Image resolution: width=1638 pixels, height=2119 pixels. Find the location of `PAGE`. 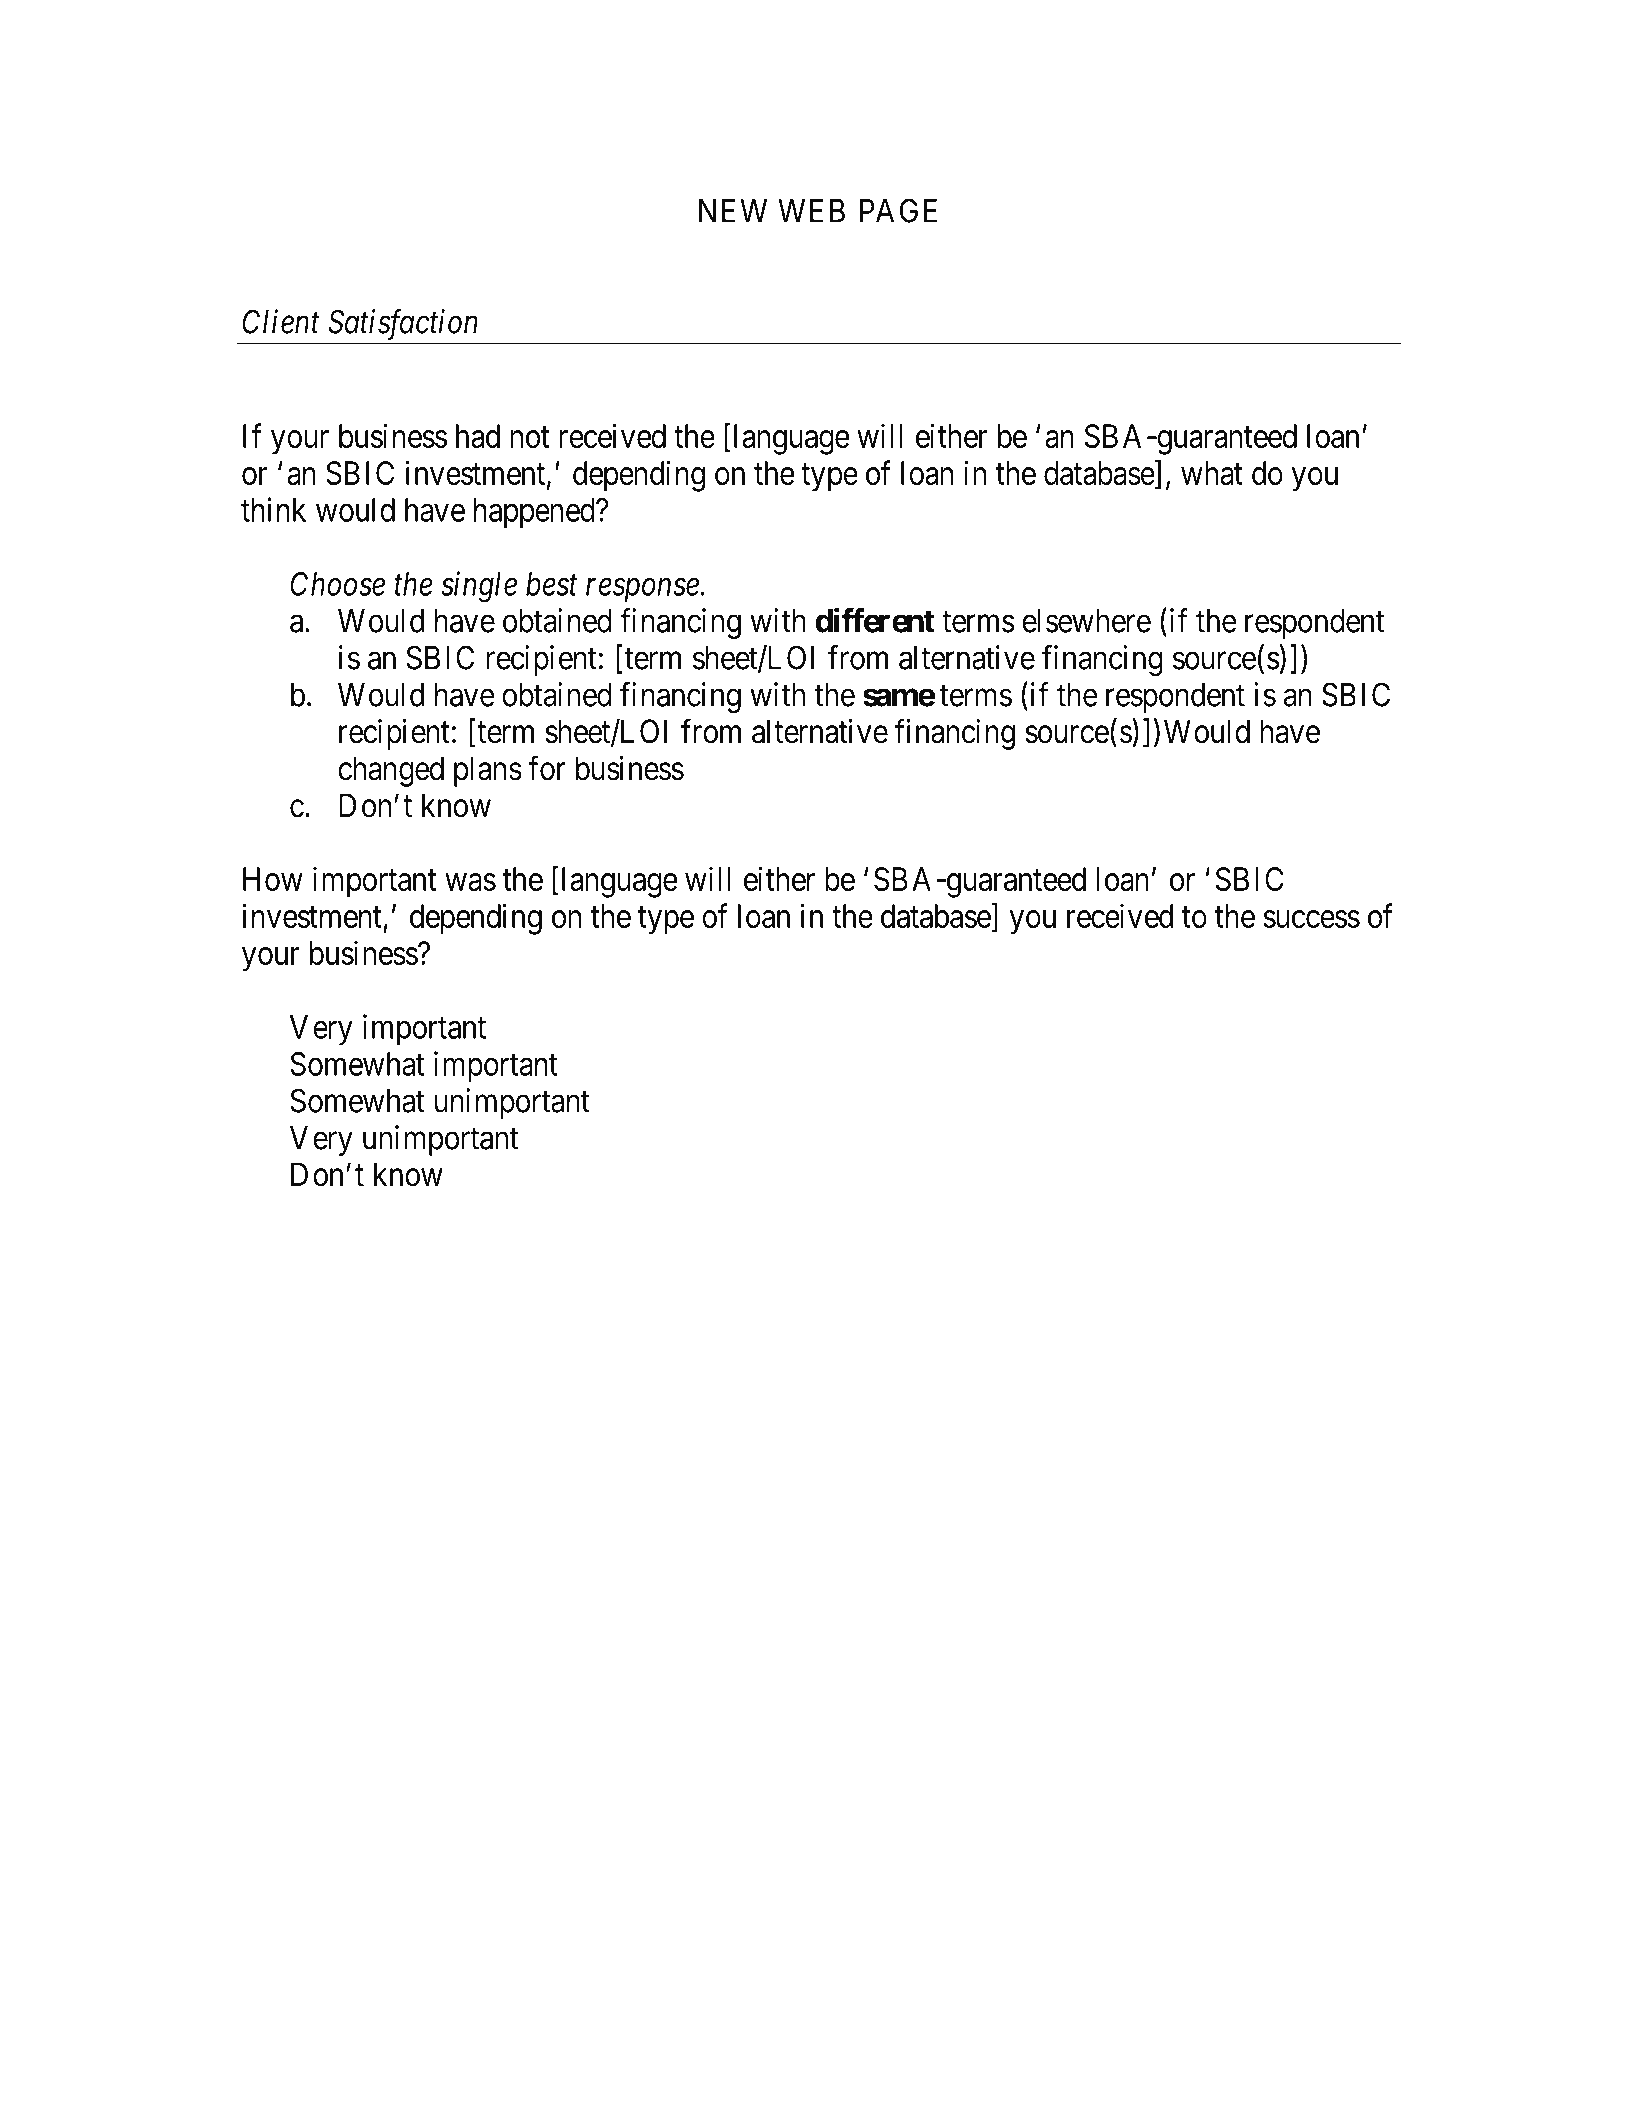

PAGE is located at coordinates (898, 210).
